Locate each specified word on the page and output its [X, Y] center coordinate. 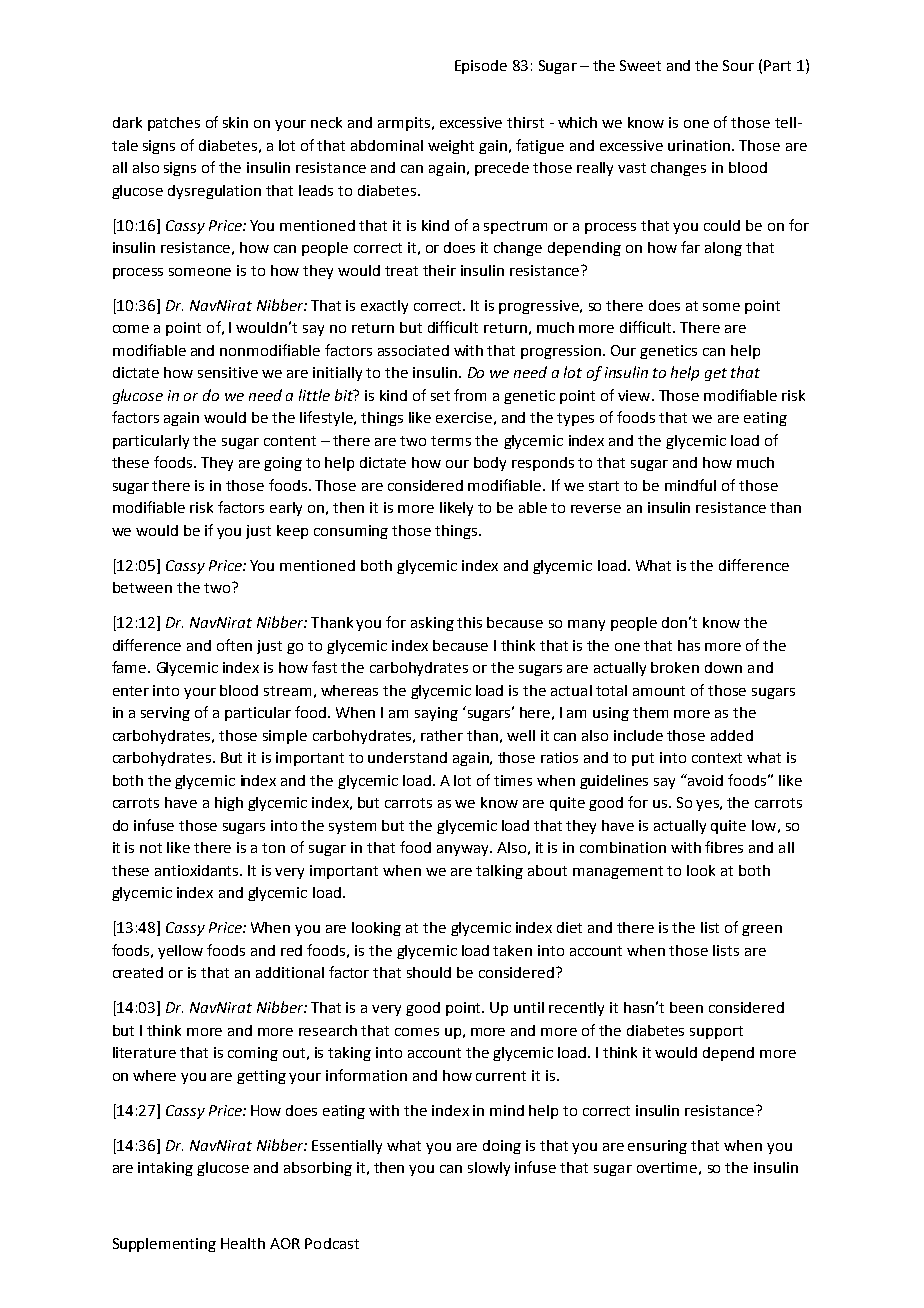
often [234, 645]
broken [675, 667]
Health [243, 1243]
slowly [489, 1169]
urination [700, 145]
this [469, 622]
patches [174, 124]
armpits [404, 124]
